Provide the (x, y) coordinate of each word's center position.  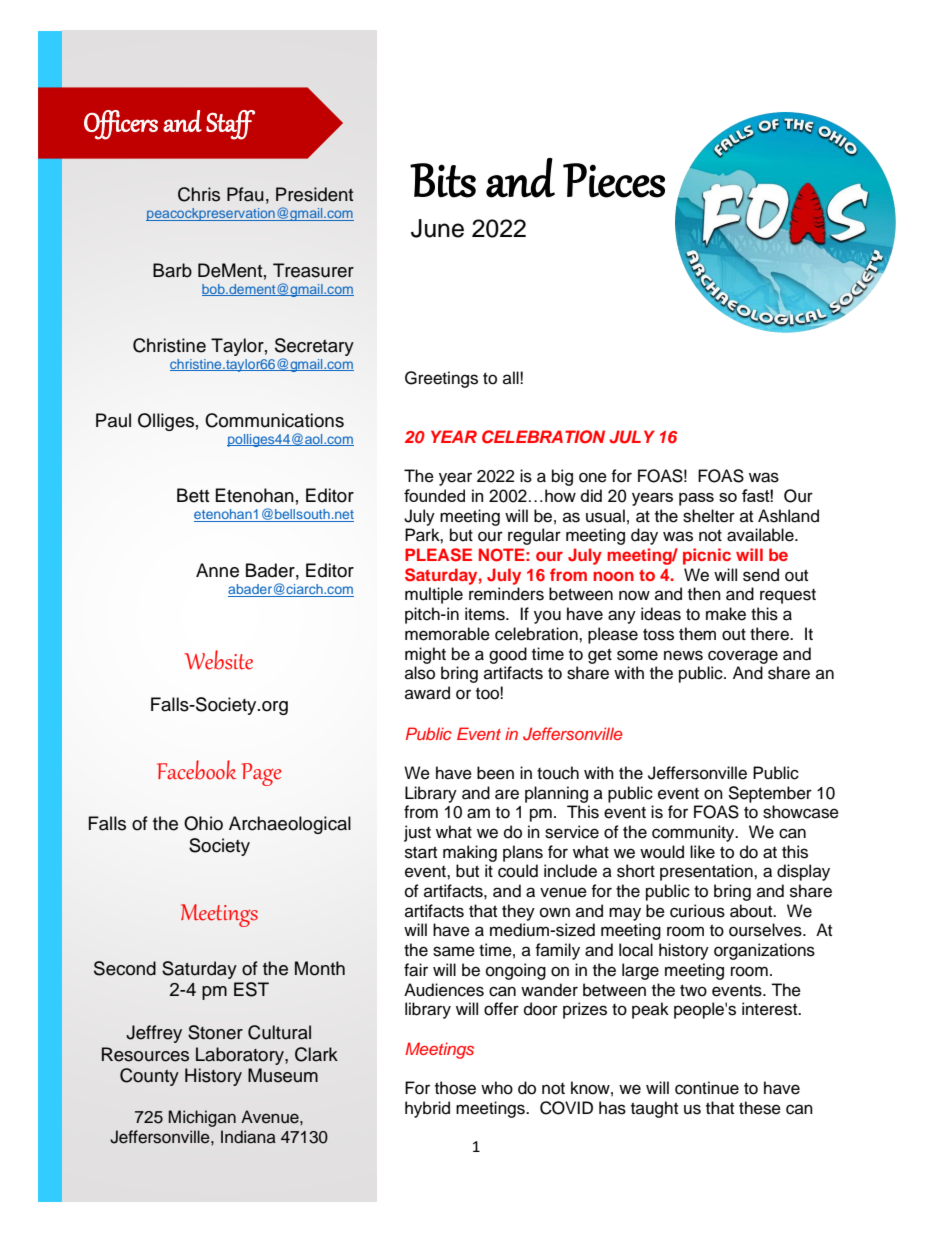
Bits (443, 180)
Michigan (202, 1118)
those (455, 1088)
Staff (230, 125)
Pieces (614, 180)
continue (707, 1088)
